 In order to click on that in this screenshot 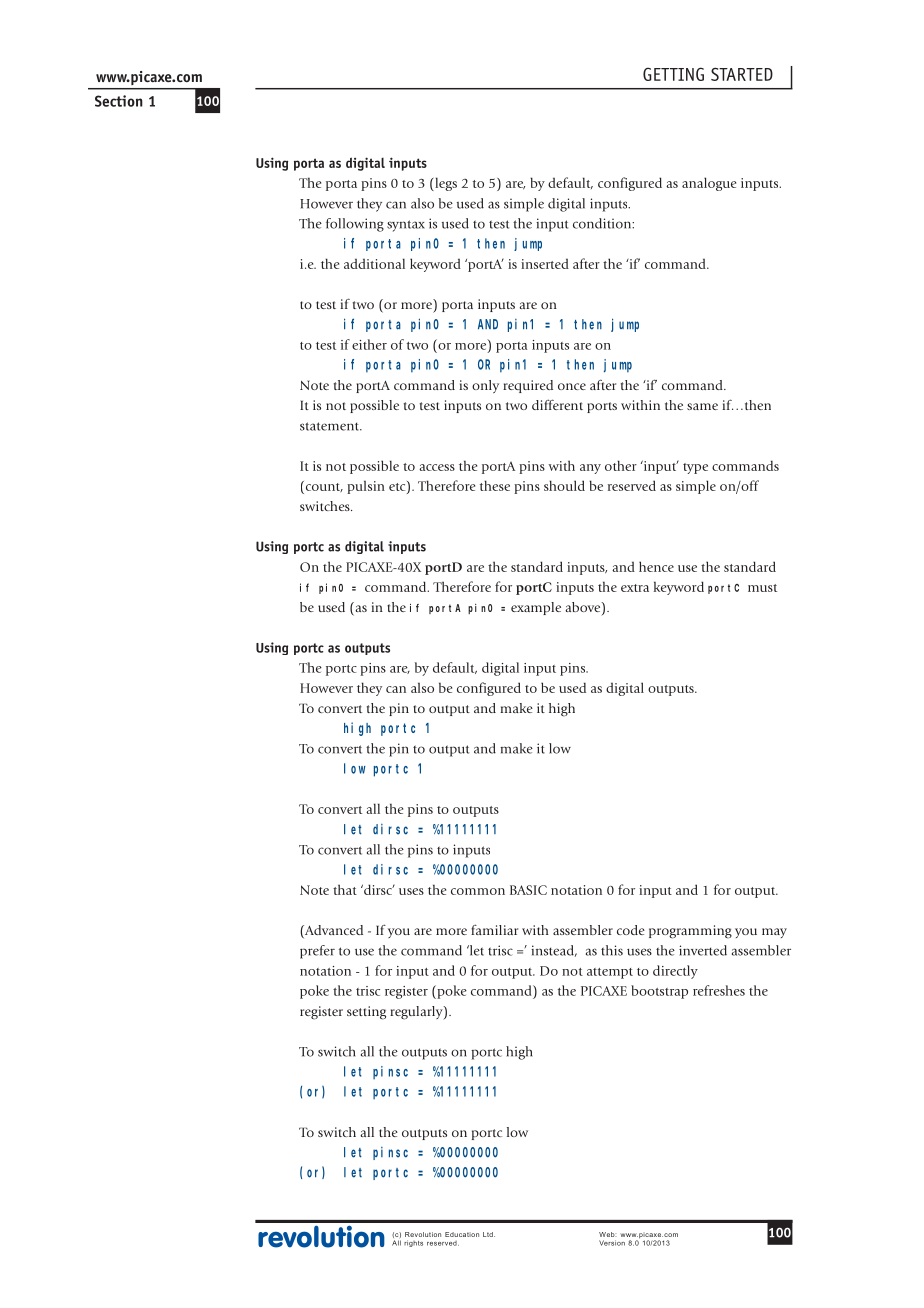, I will do `click(345, 889)`.
